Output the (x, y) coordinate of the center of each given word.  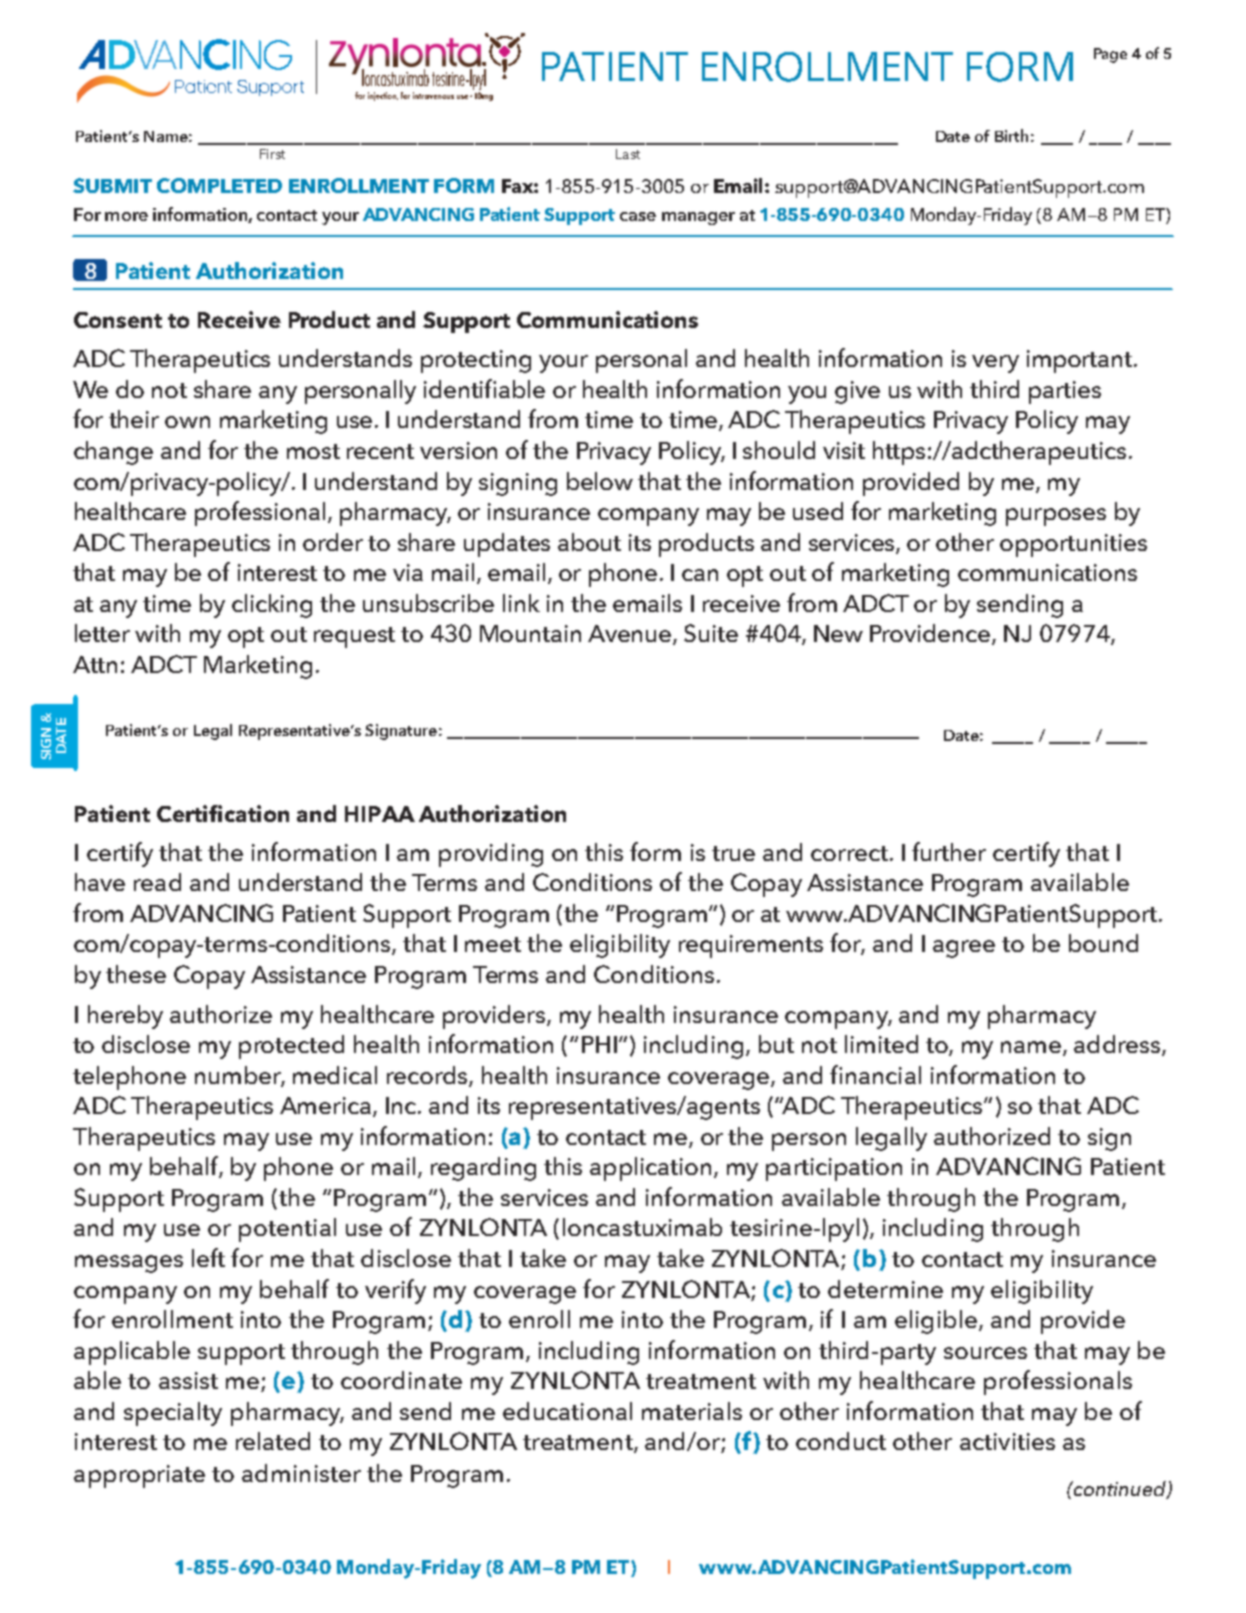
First (272, 154)
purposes (1056, 517)
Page (1110, 55)
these (136, 974)
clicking (272, 606)
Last (628, 154)
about (589, 542)
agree (964, 949)
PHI (599, 1044)
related (273, 1441)
